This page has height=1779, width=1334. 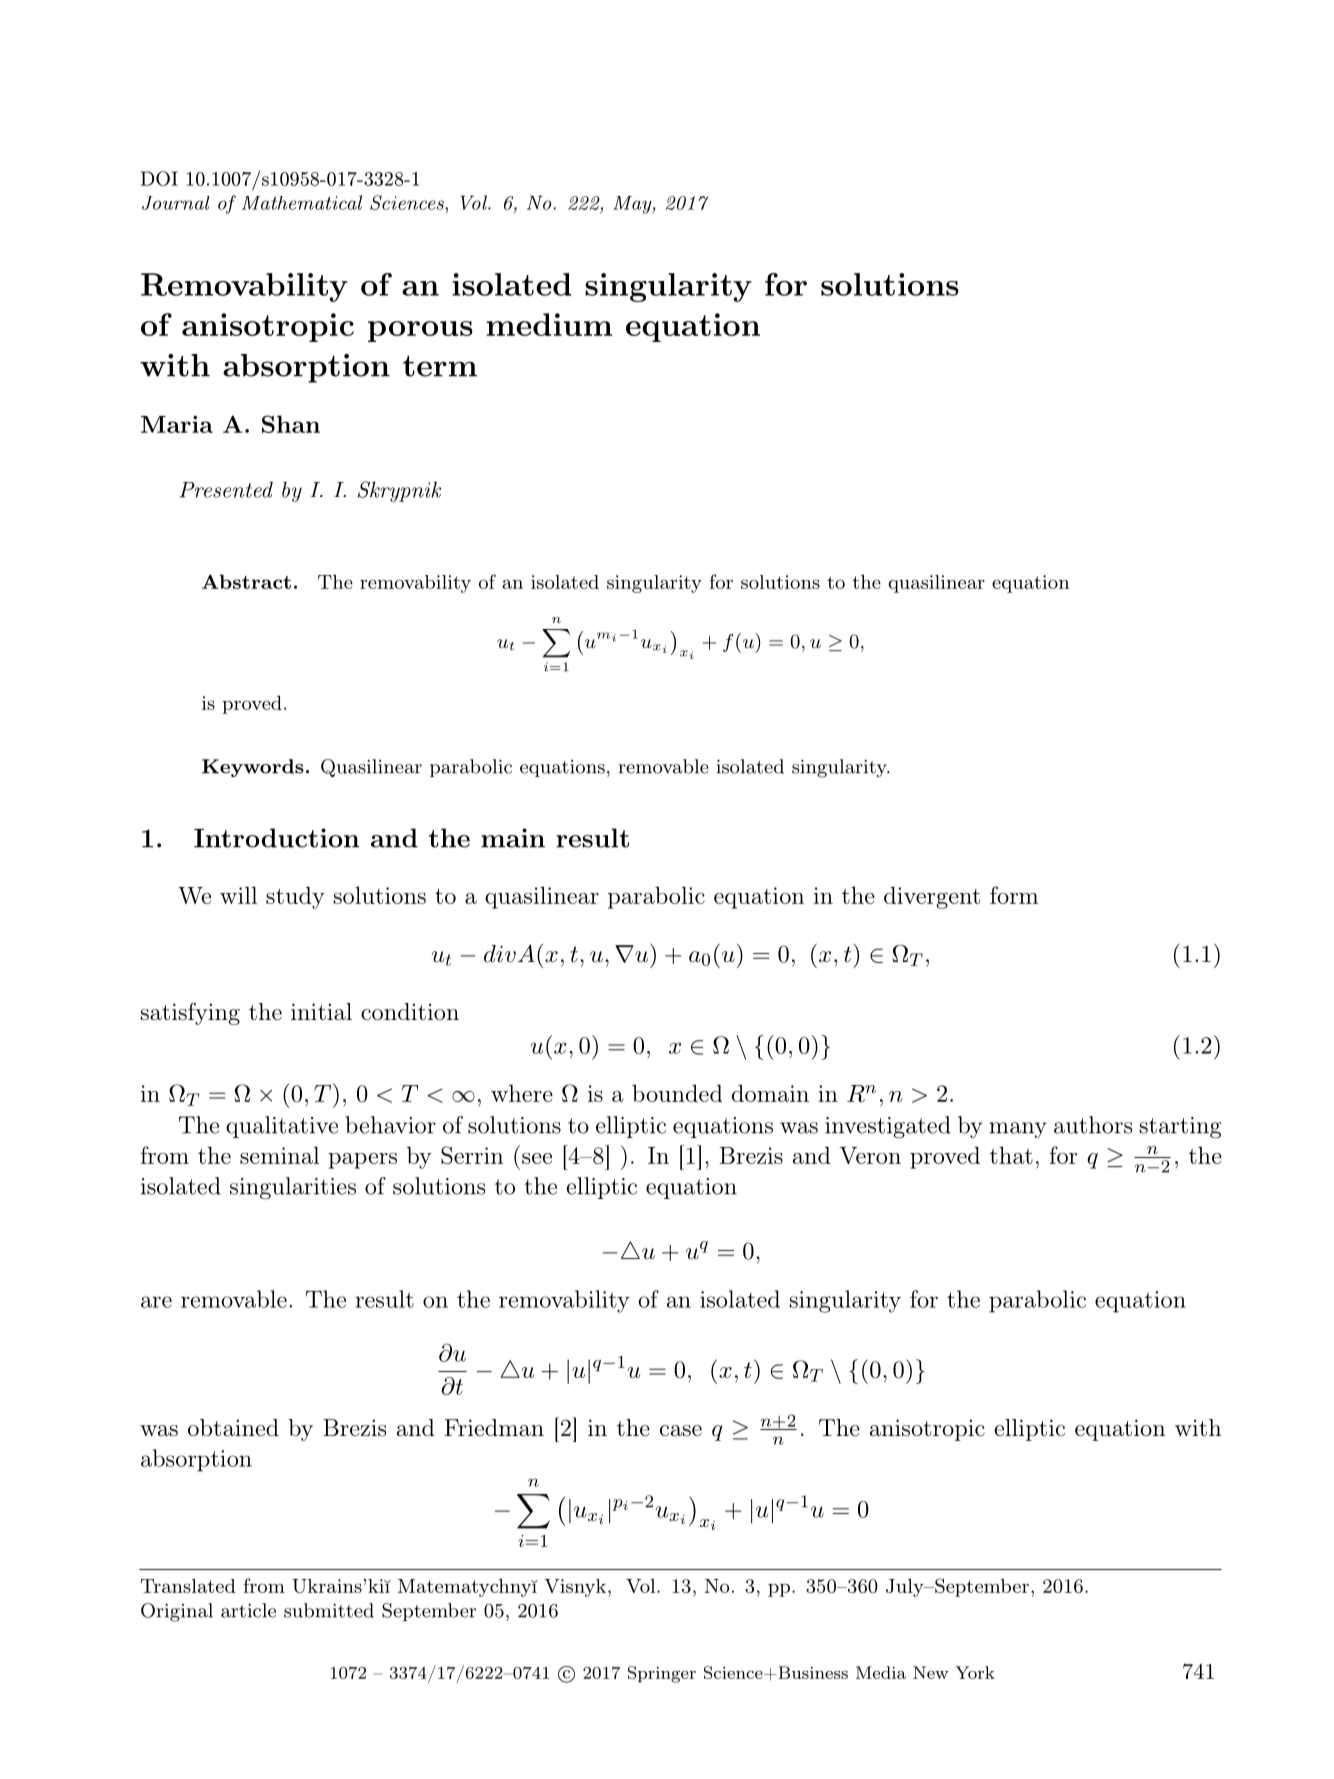 What do you see at coordinates (302, 202) in the page?
I see `Mathematical` at bounding box center [302, 202].
